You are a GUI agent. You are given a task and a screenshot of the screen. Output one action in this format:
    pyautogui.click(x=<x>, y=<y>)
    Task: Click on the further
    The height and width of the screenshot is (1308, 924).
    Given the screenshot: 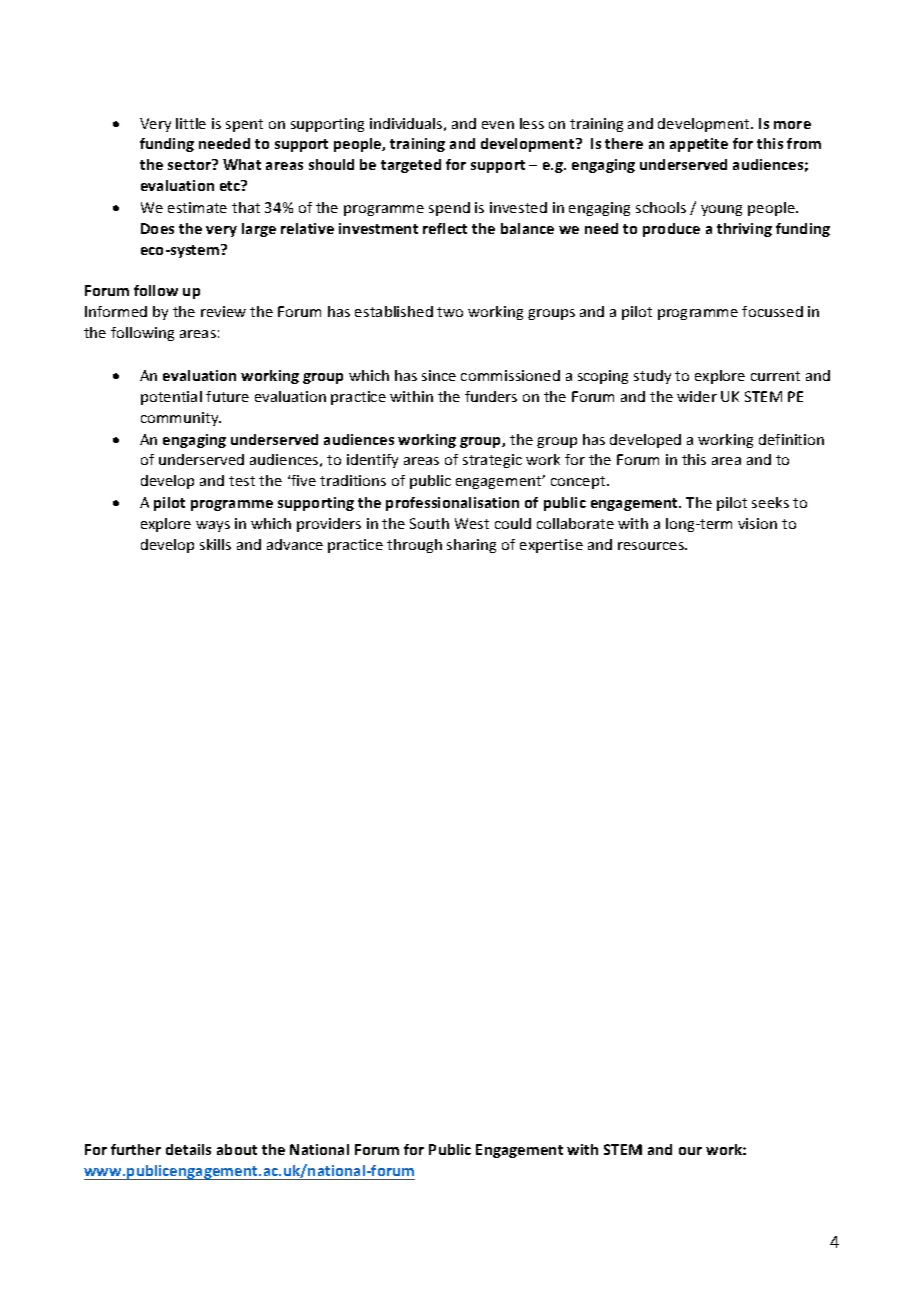 What is the action you would take?
    pyautogui.click(x=136, y=1149)
